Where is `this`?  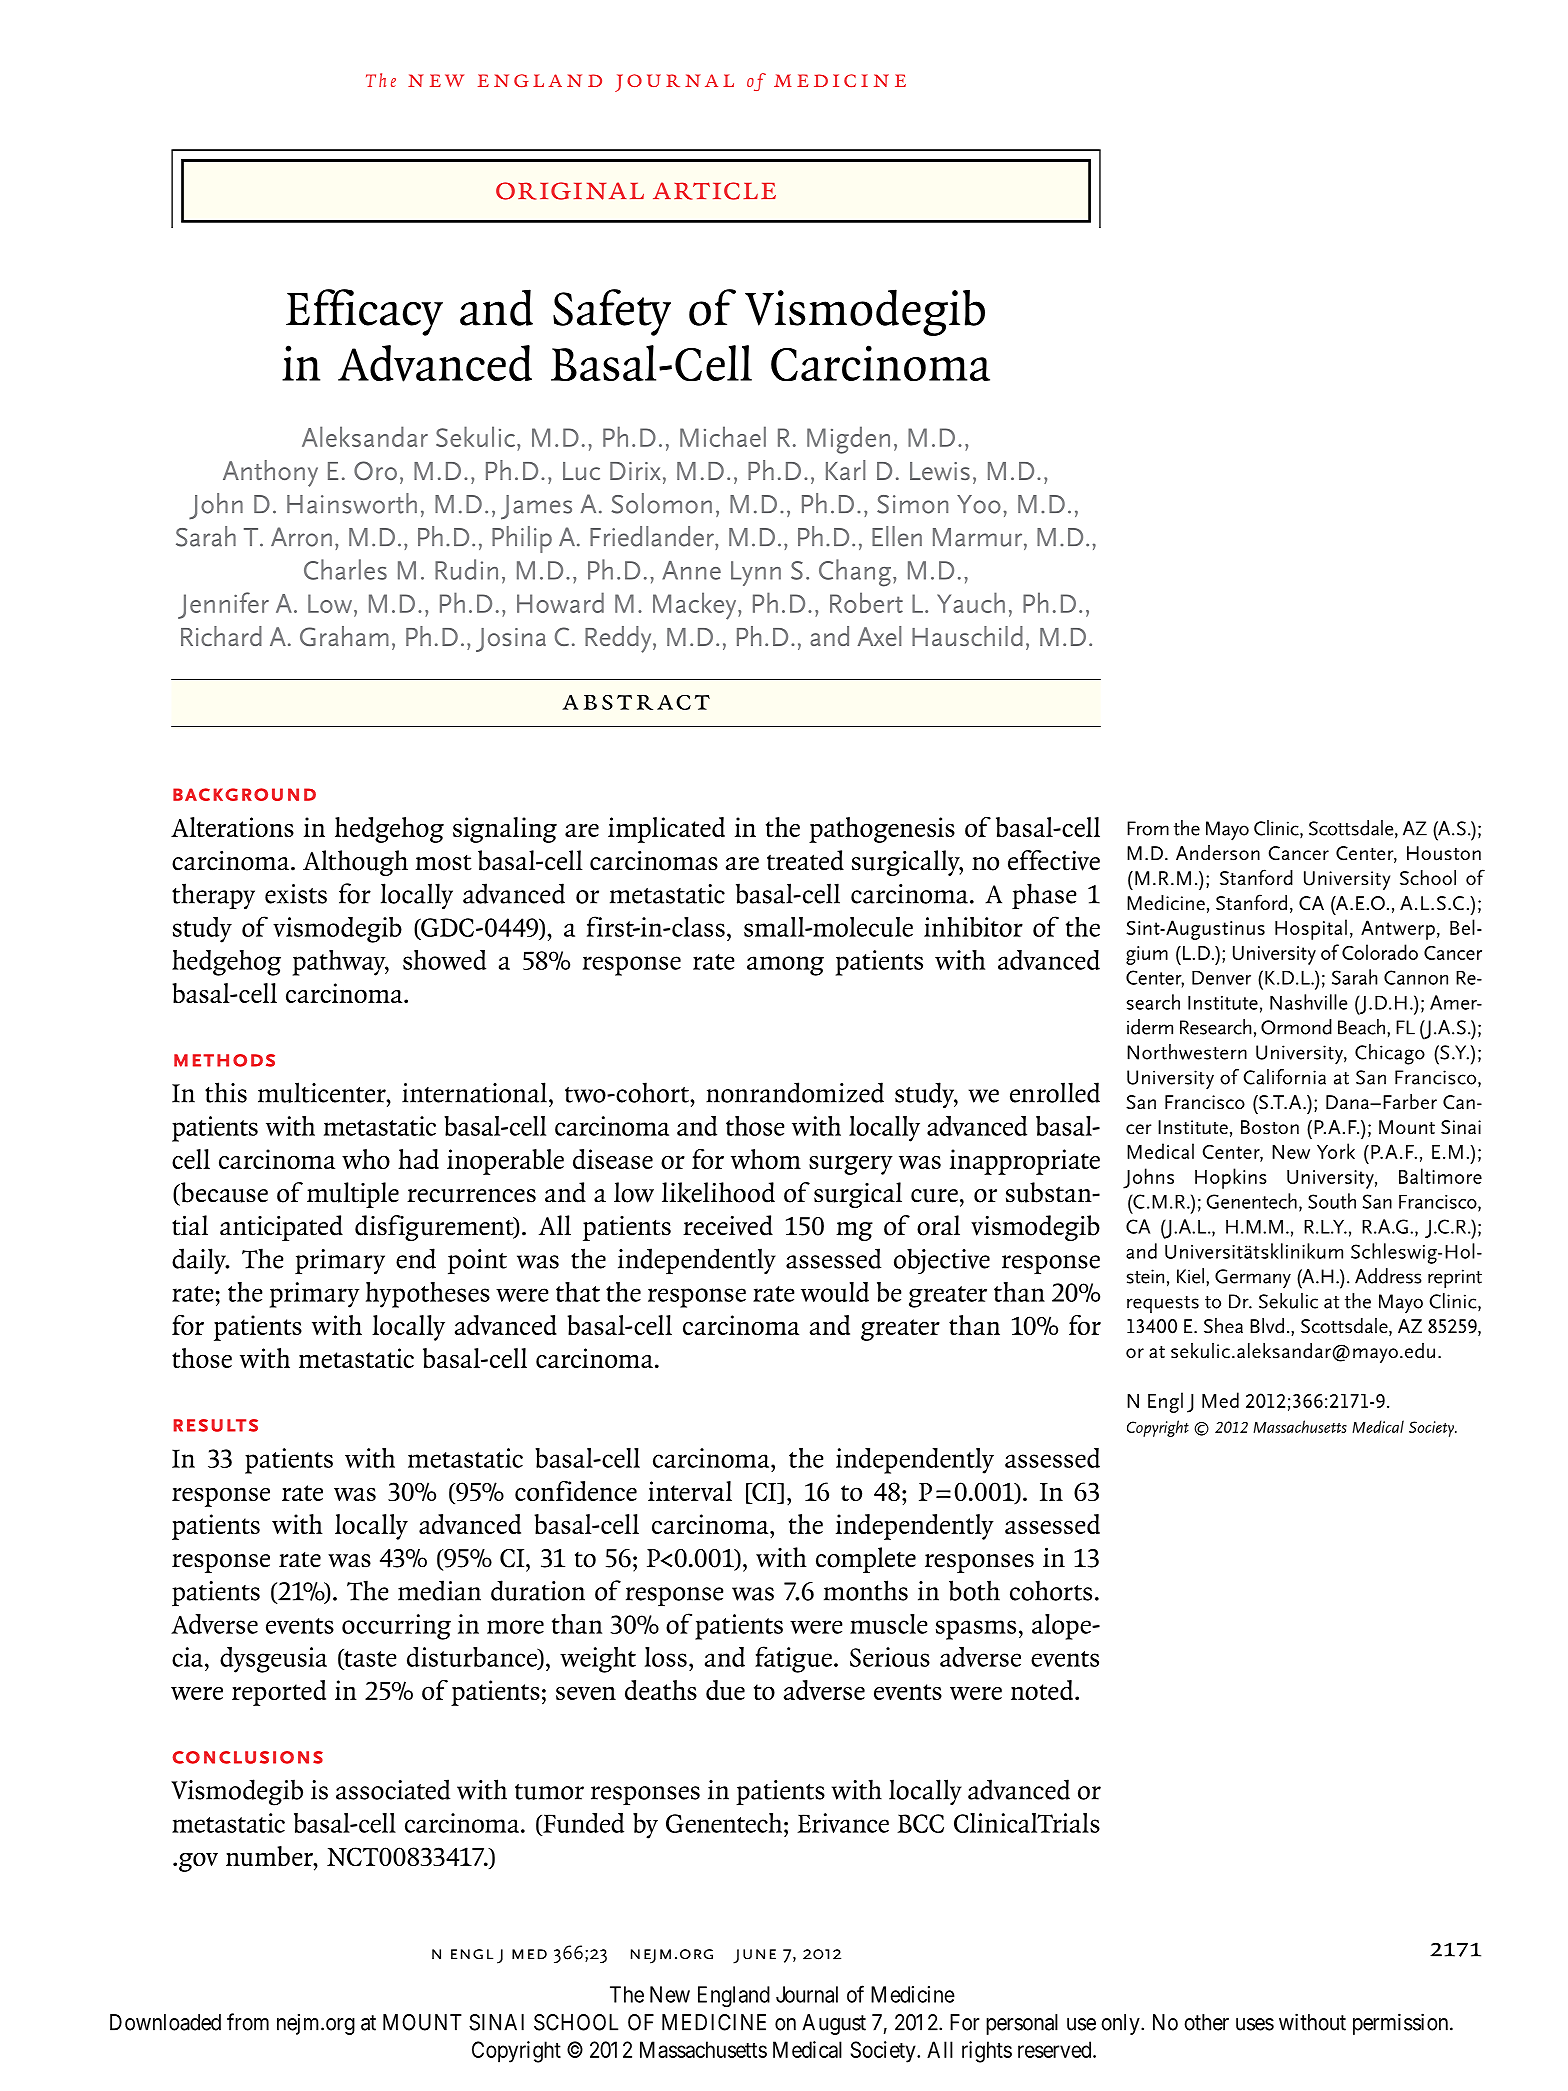
this is located at coordinates (226, 1092).
